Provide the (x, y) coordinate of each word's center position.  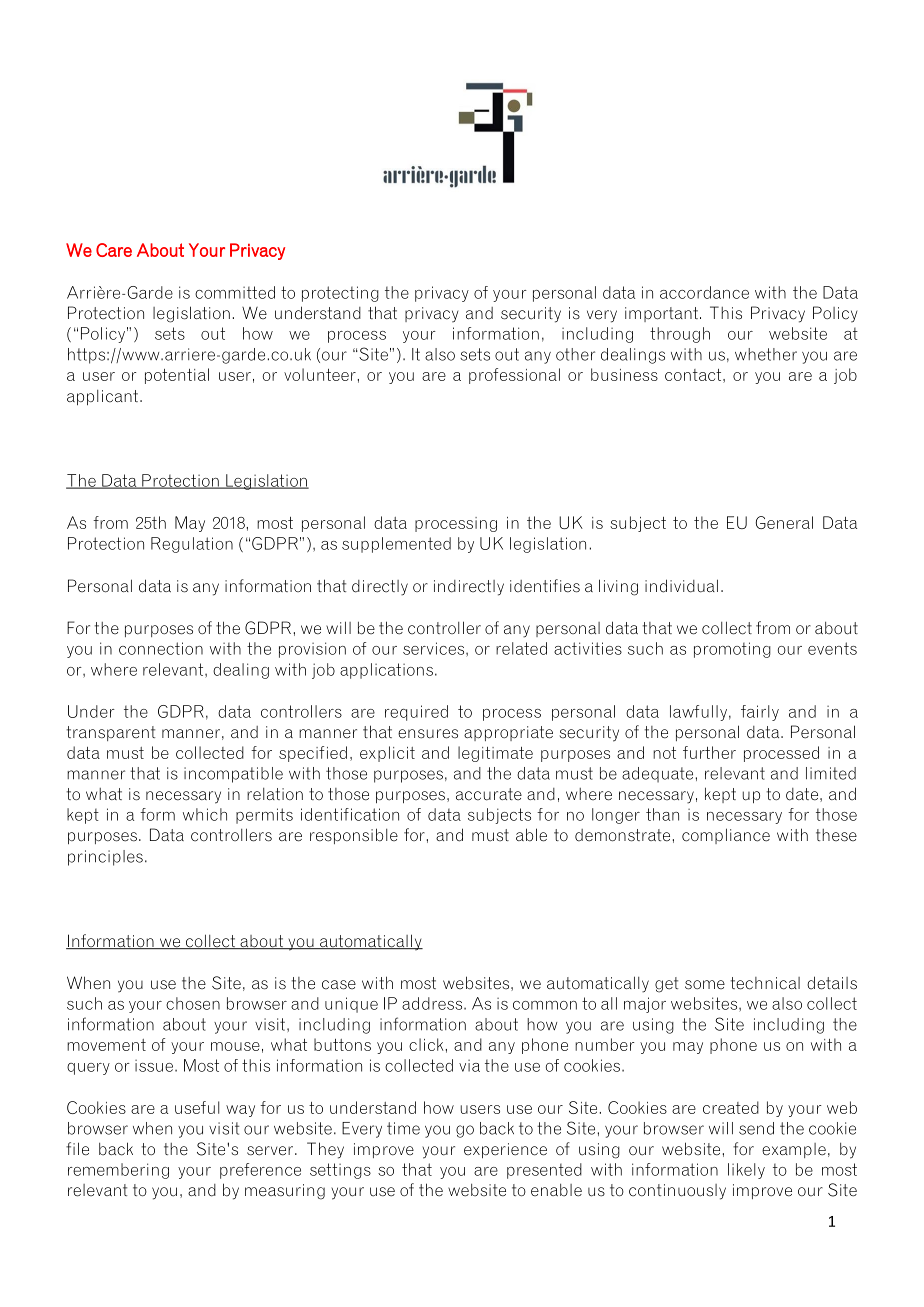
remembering (118, 1171)
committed (235, 292)
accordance (704, 292)
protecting (340, 294)
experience (505, 1150)
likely (746, 1171)
